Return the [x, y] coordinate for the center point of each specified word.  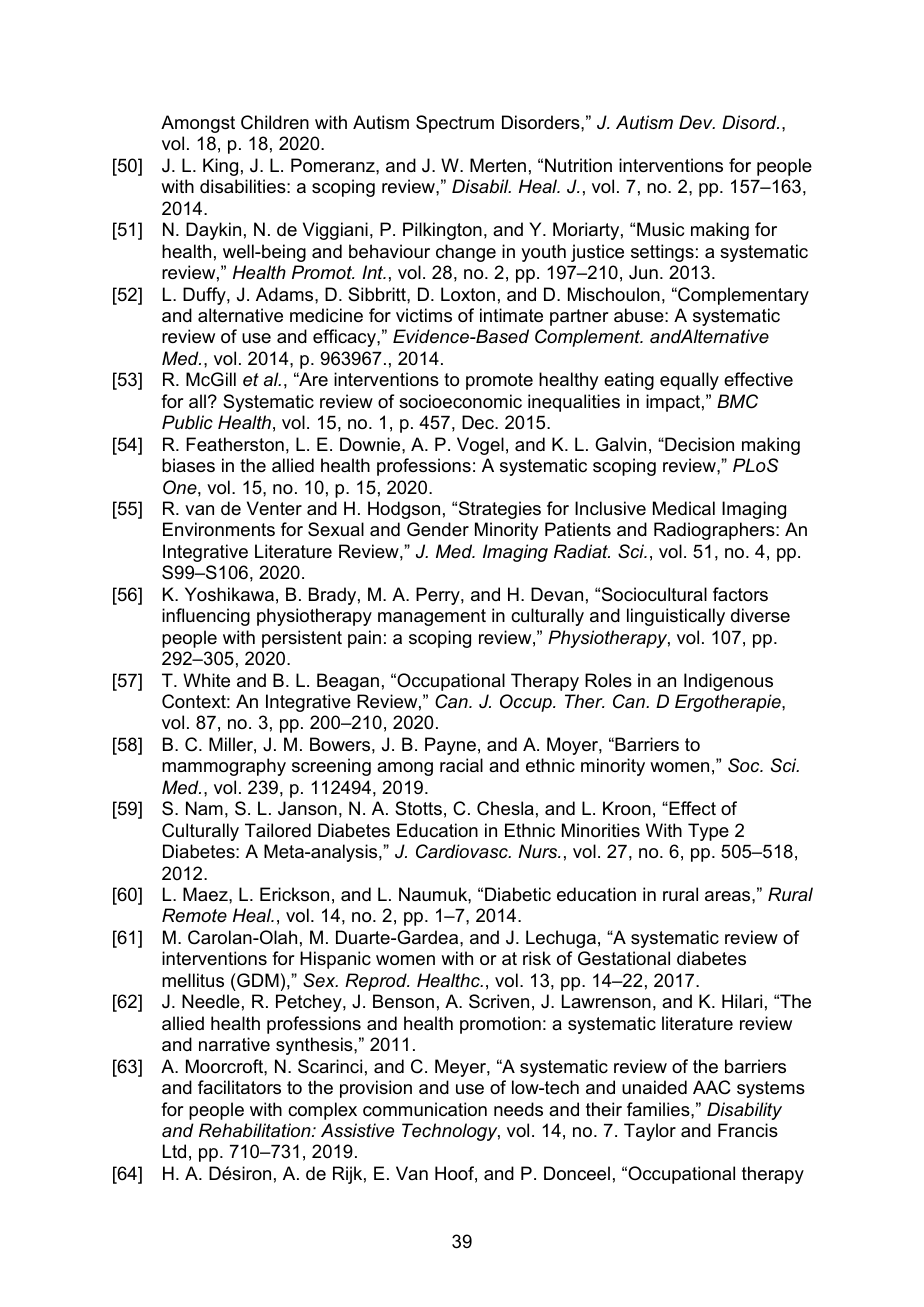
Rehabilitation [256, 1130]
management [432, 617]
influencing [206, 617]
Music [660, 229]
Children [275, 122]
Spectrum [455, 124]
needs [518, 1109]
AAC [712, 1087]
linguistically [676, 617]
